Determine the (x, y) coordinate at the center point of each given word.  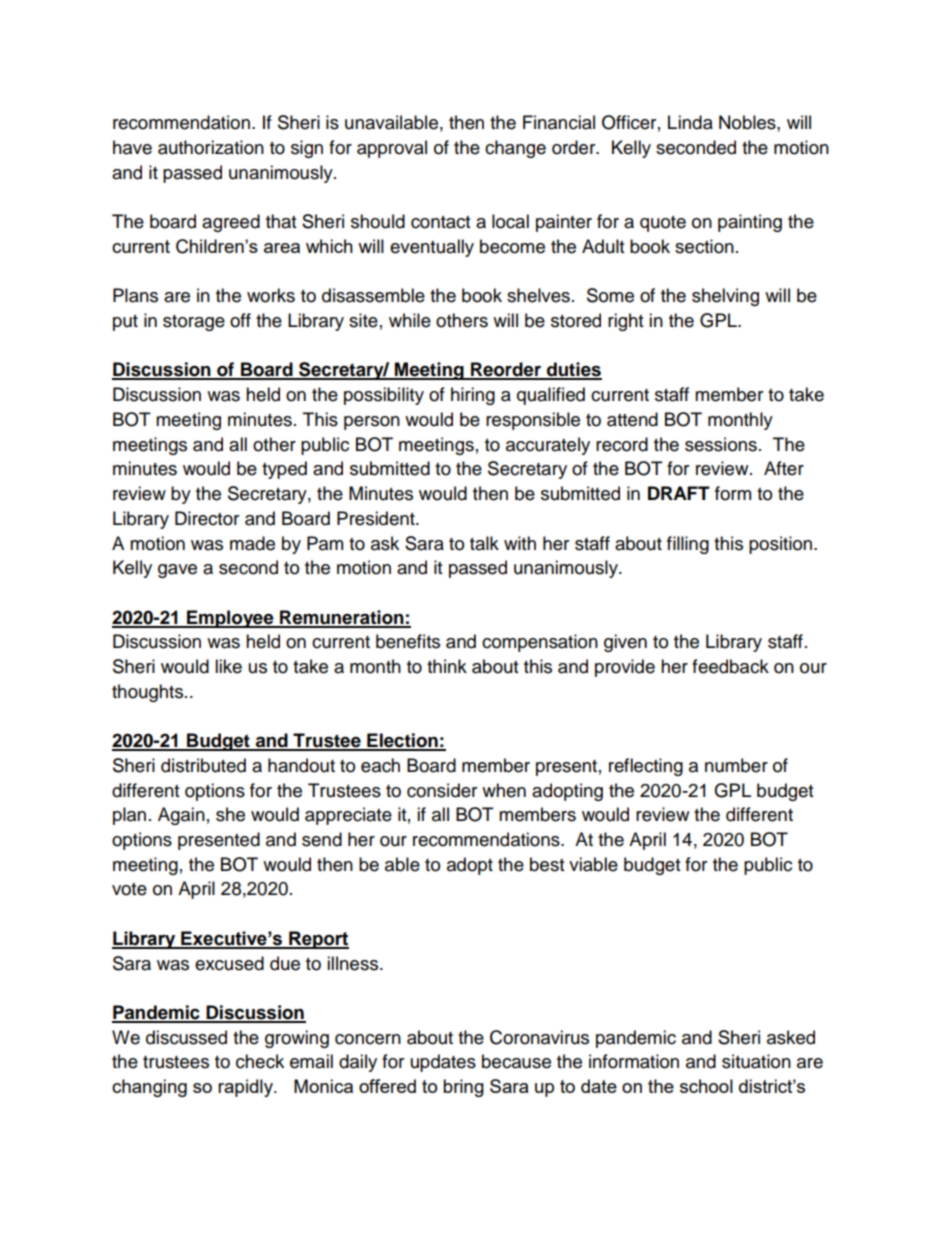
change (515, 149)
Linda (690, 122)
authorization (211, 147)
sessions (721, 444)
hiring (473, 396)
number (736, 765)
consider (442, 790)
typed (284, 470)
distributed (203, 765)
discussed (186, 1037)
